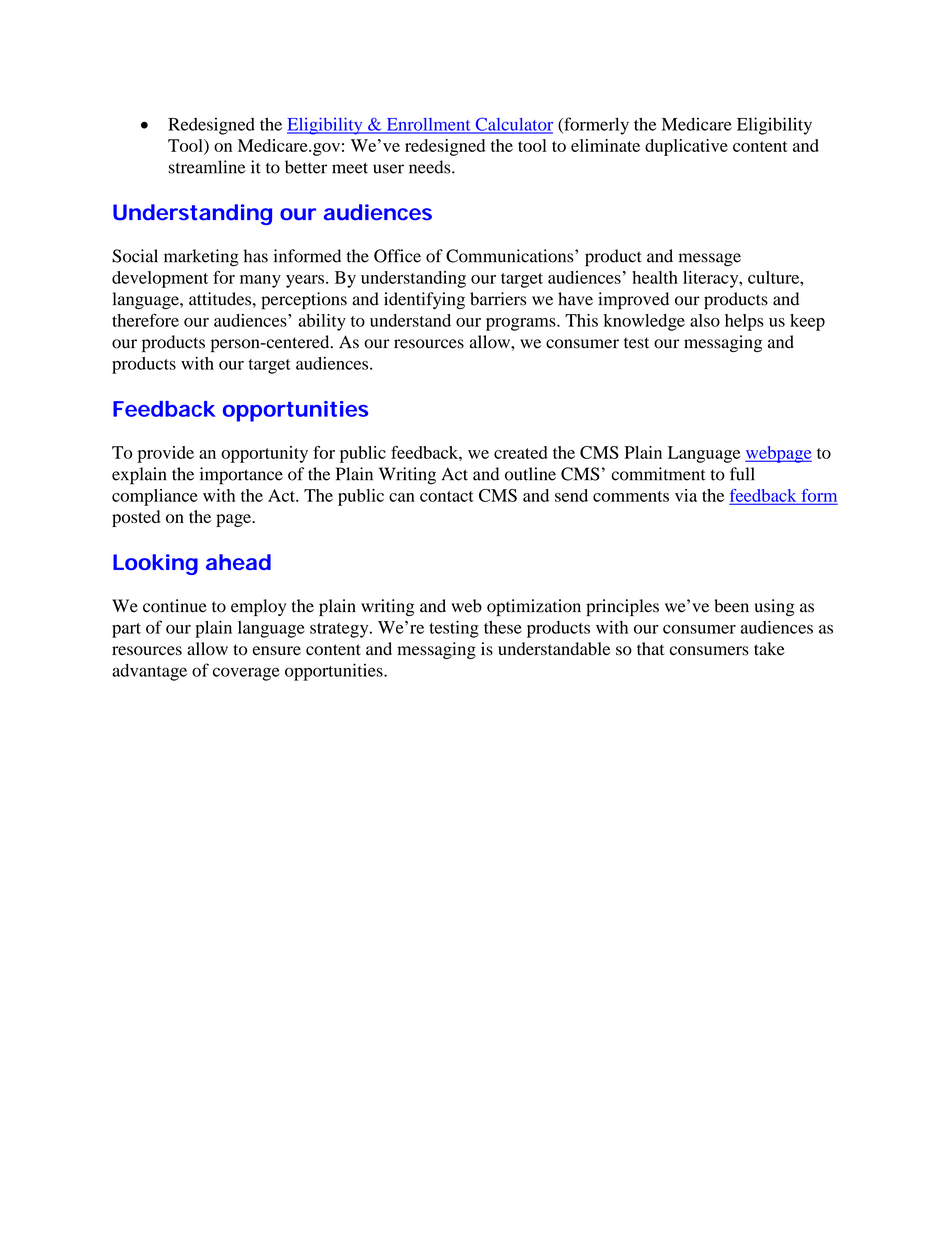 The height and width of the screenshot is (1233, 952). I want to click on provide, so click(166, 454).
